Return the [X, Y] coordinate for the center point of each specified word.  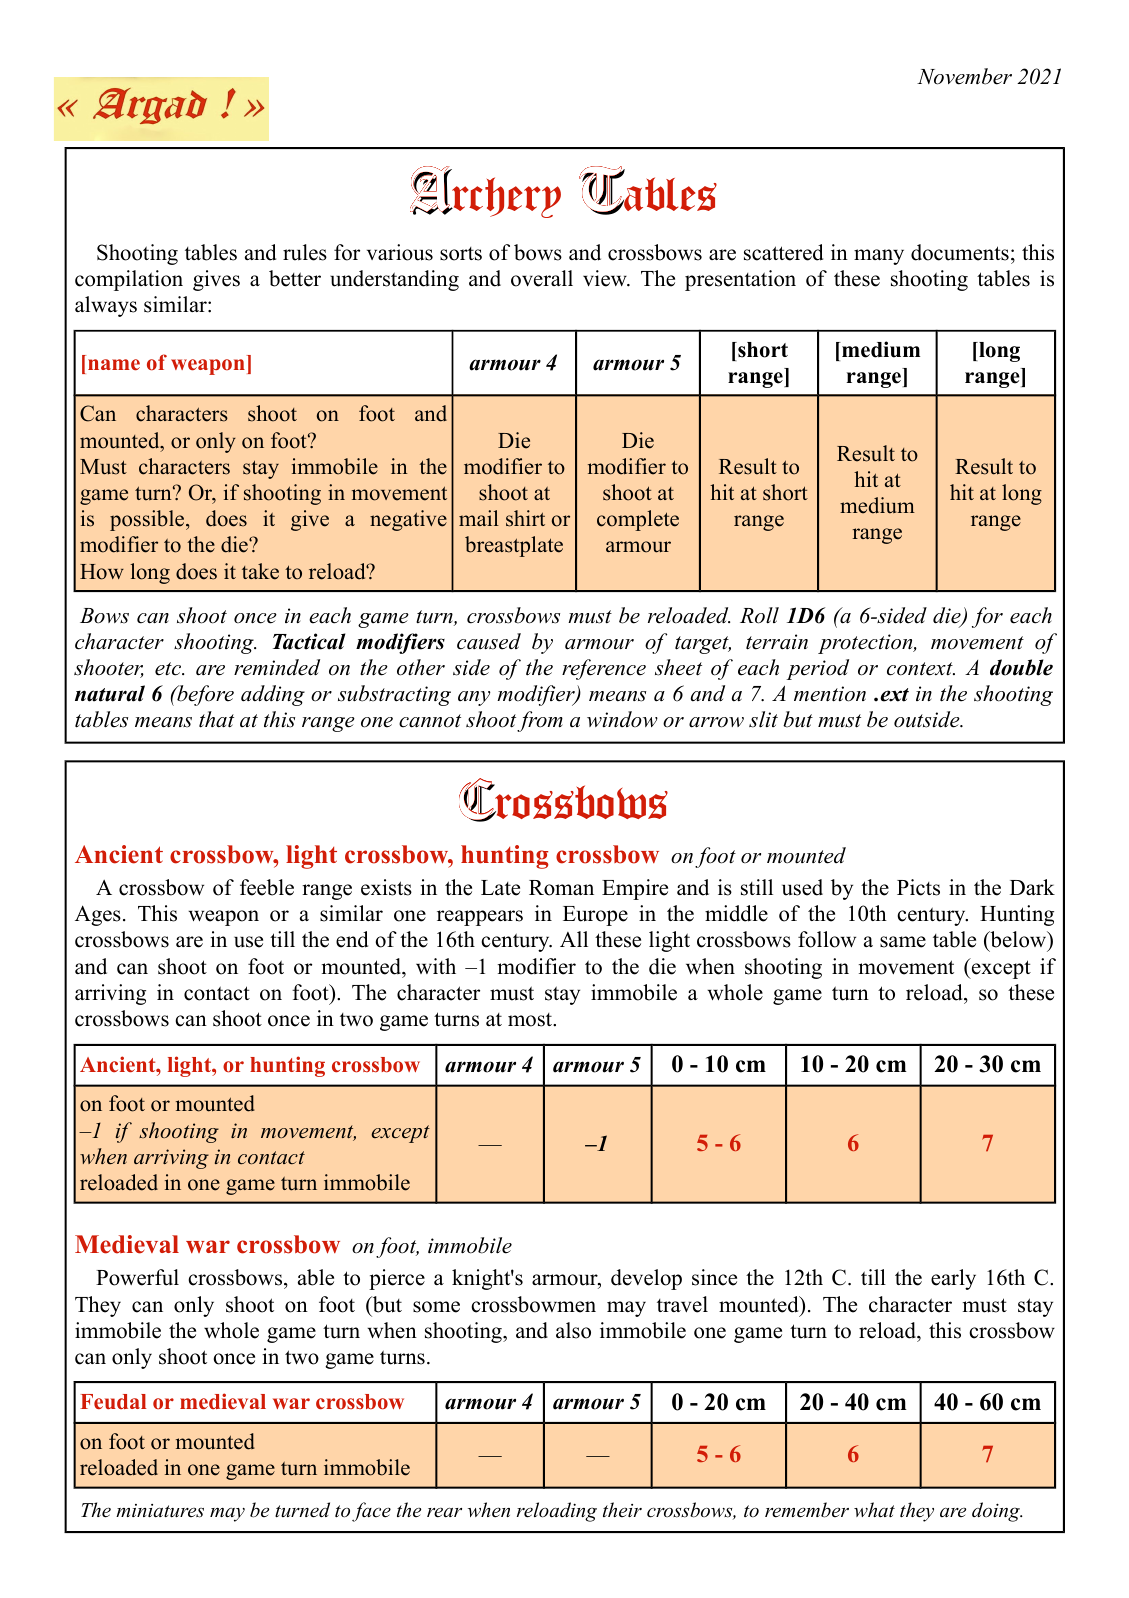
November [964, 76]
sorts [461, 254]
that [216, 719]
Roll [759, 615]
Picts [918, 887]
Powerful [137, 1277]
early [953, 1279]
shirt [525, 518]
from [540, 721]
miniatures [160, 1511]
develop [646, 1279]
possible [148, 520]
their [622, 1509]
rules [305, 252]
